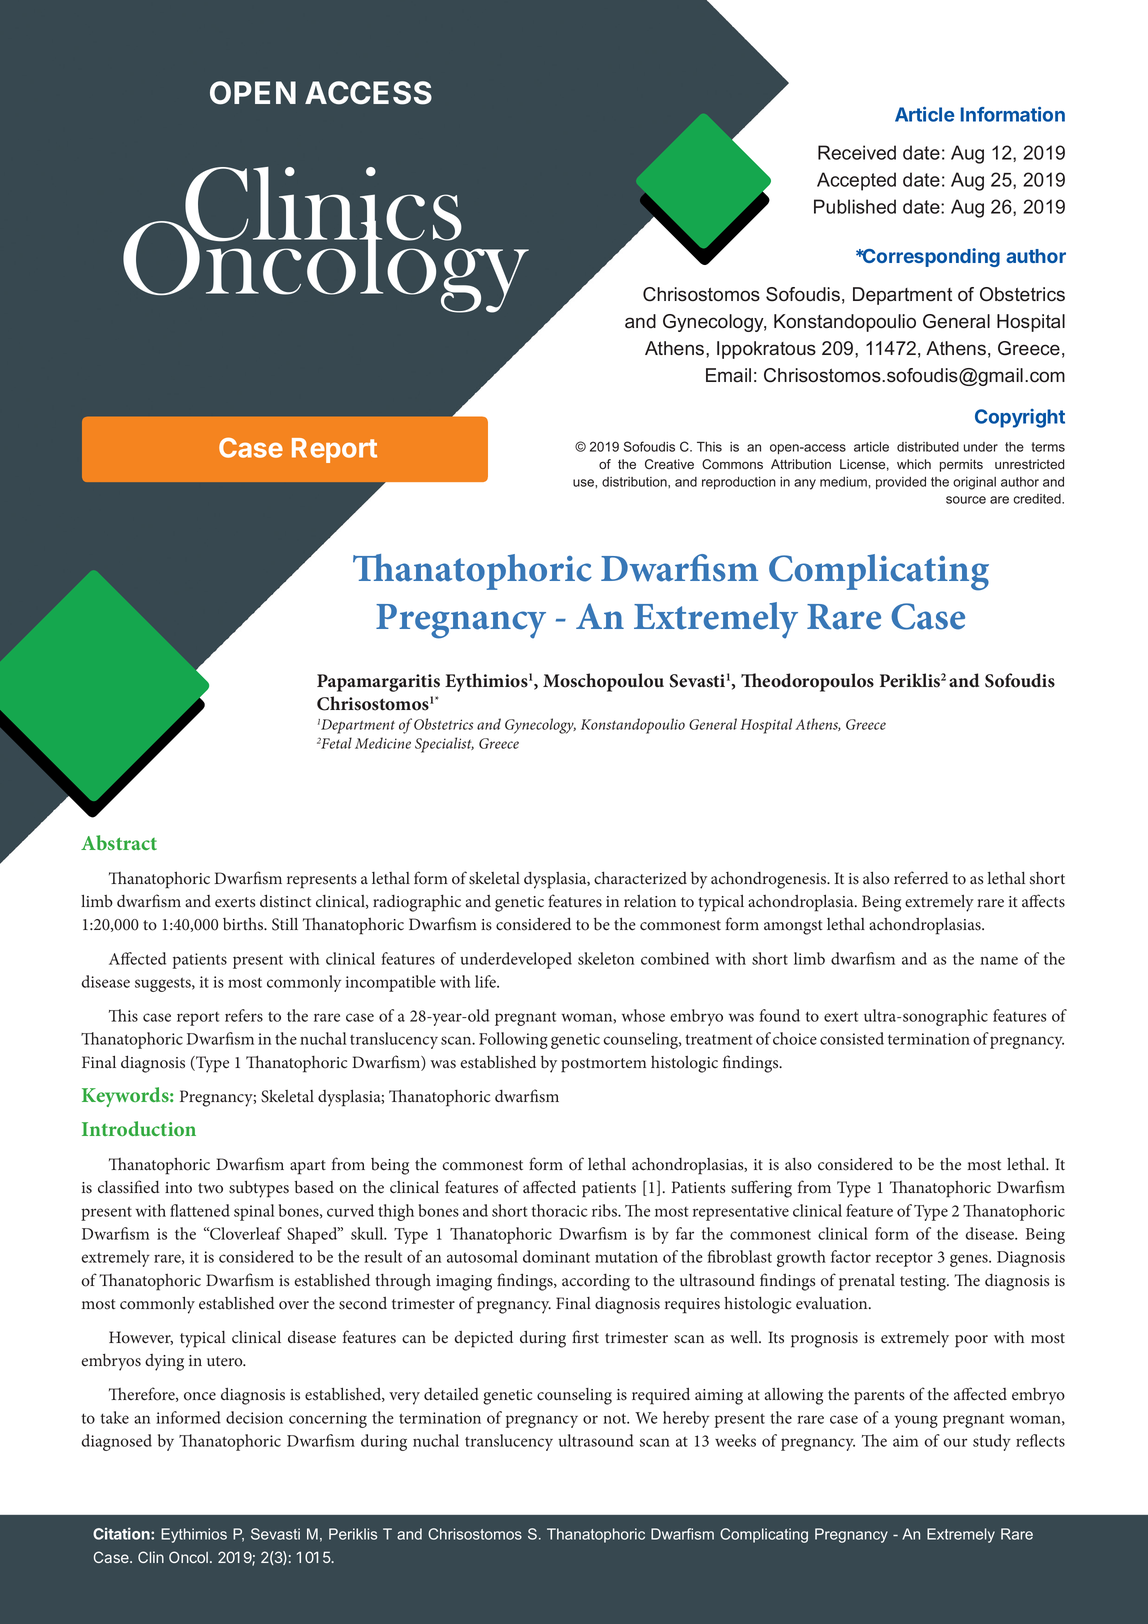 The image size is (1148, 1624). Describe the element at coordinates (856, 181) in the image. I see `Accepted` at that location.
